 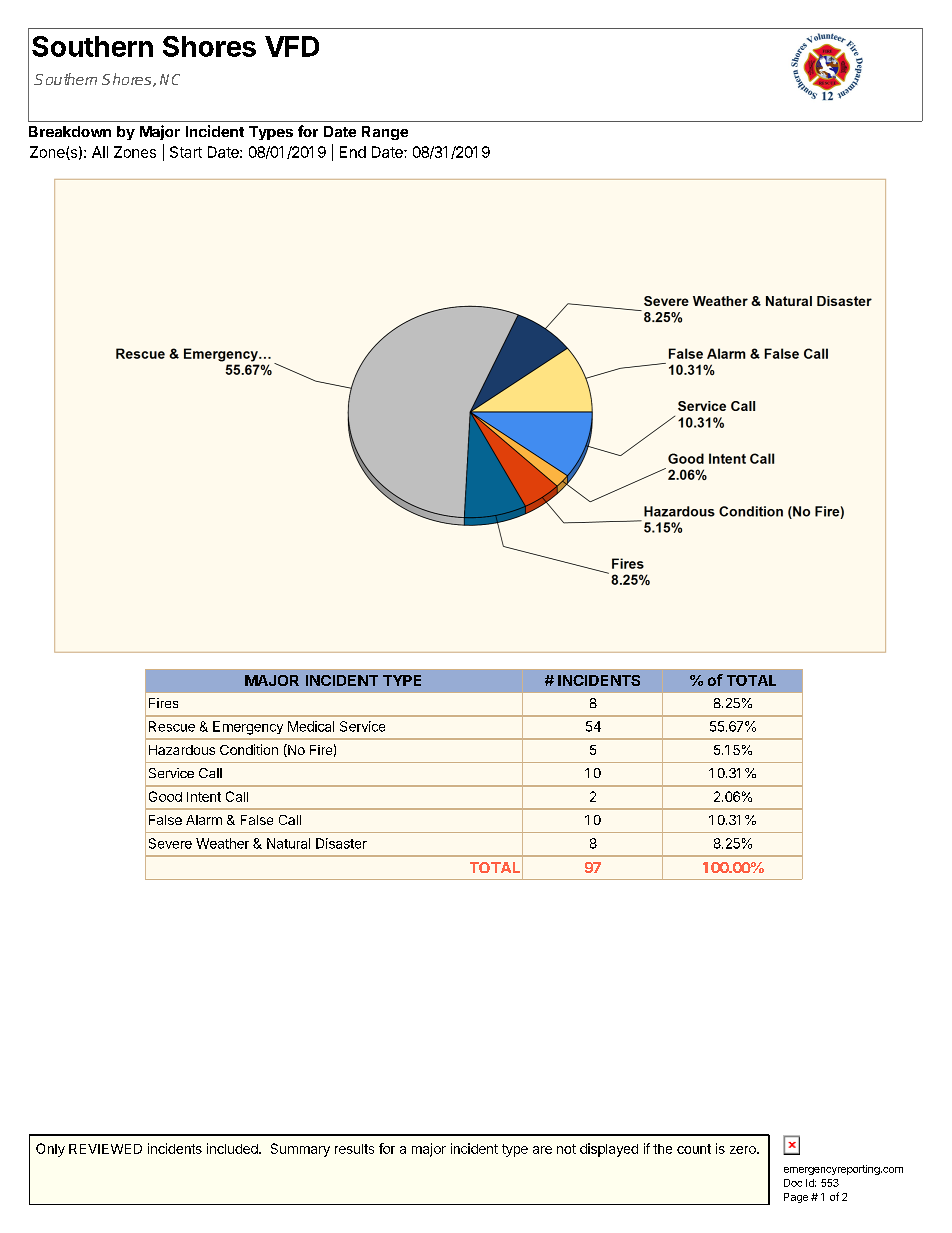 What do you see at coordinates (172, 726) in the screenshot?
I see `Rescue` at bounding box center [172, 726].
